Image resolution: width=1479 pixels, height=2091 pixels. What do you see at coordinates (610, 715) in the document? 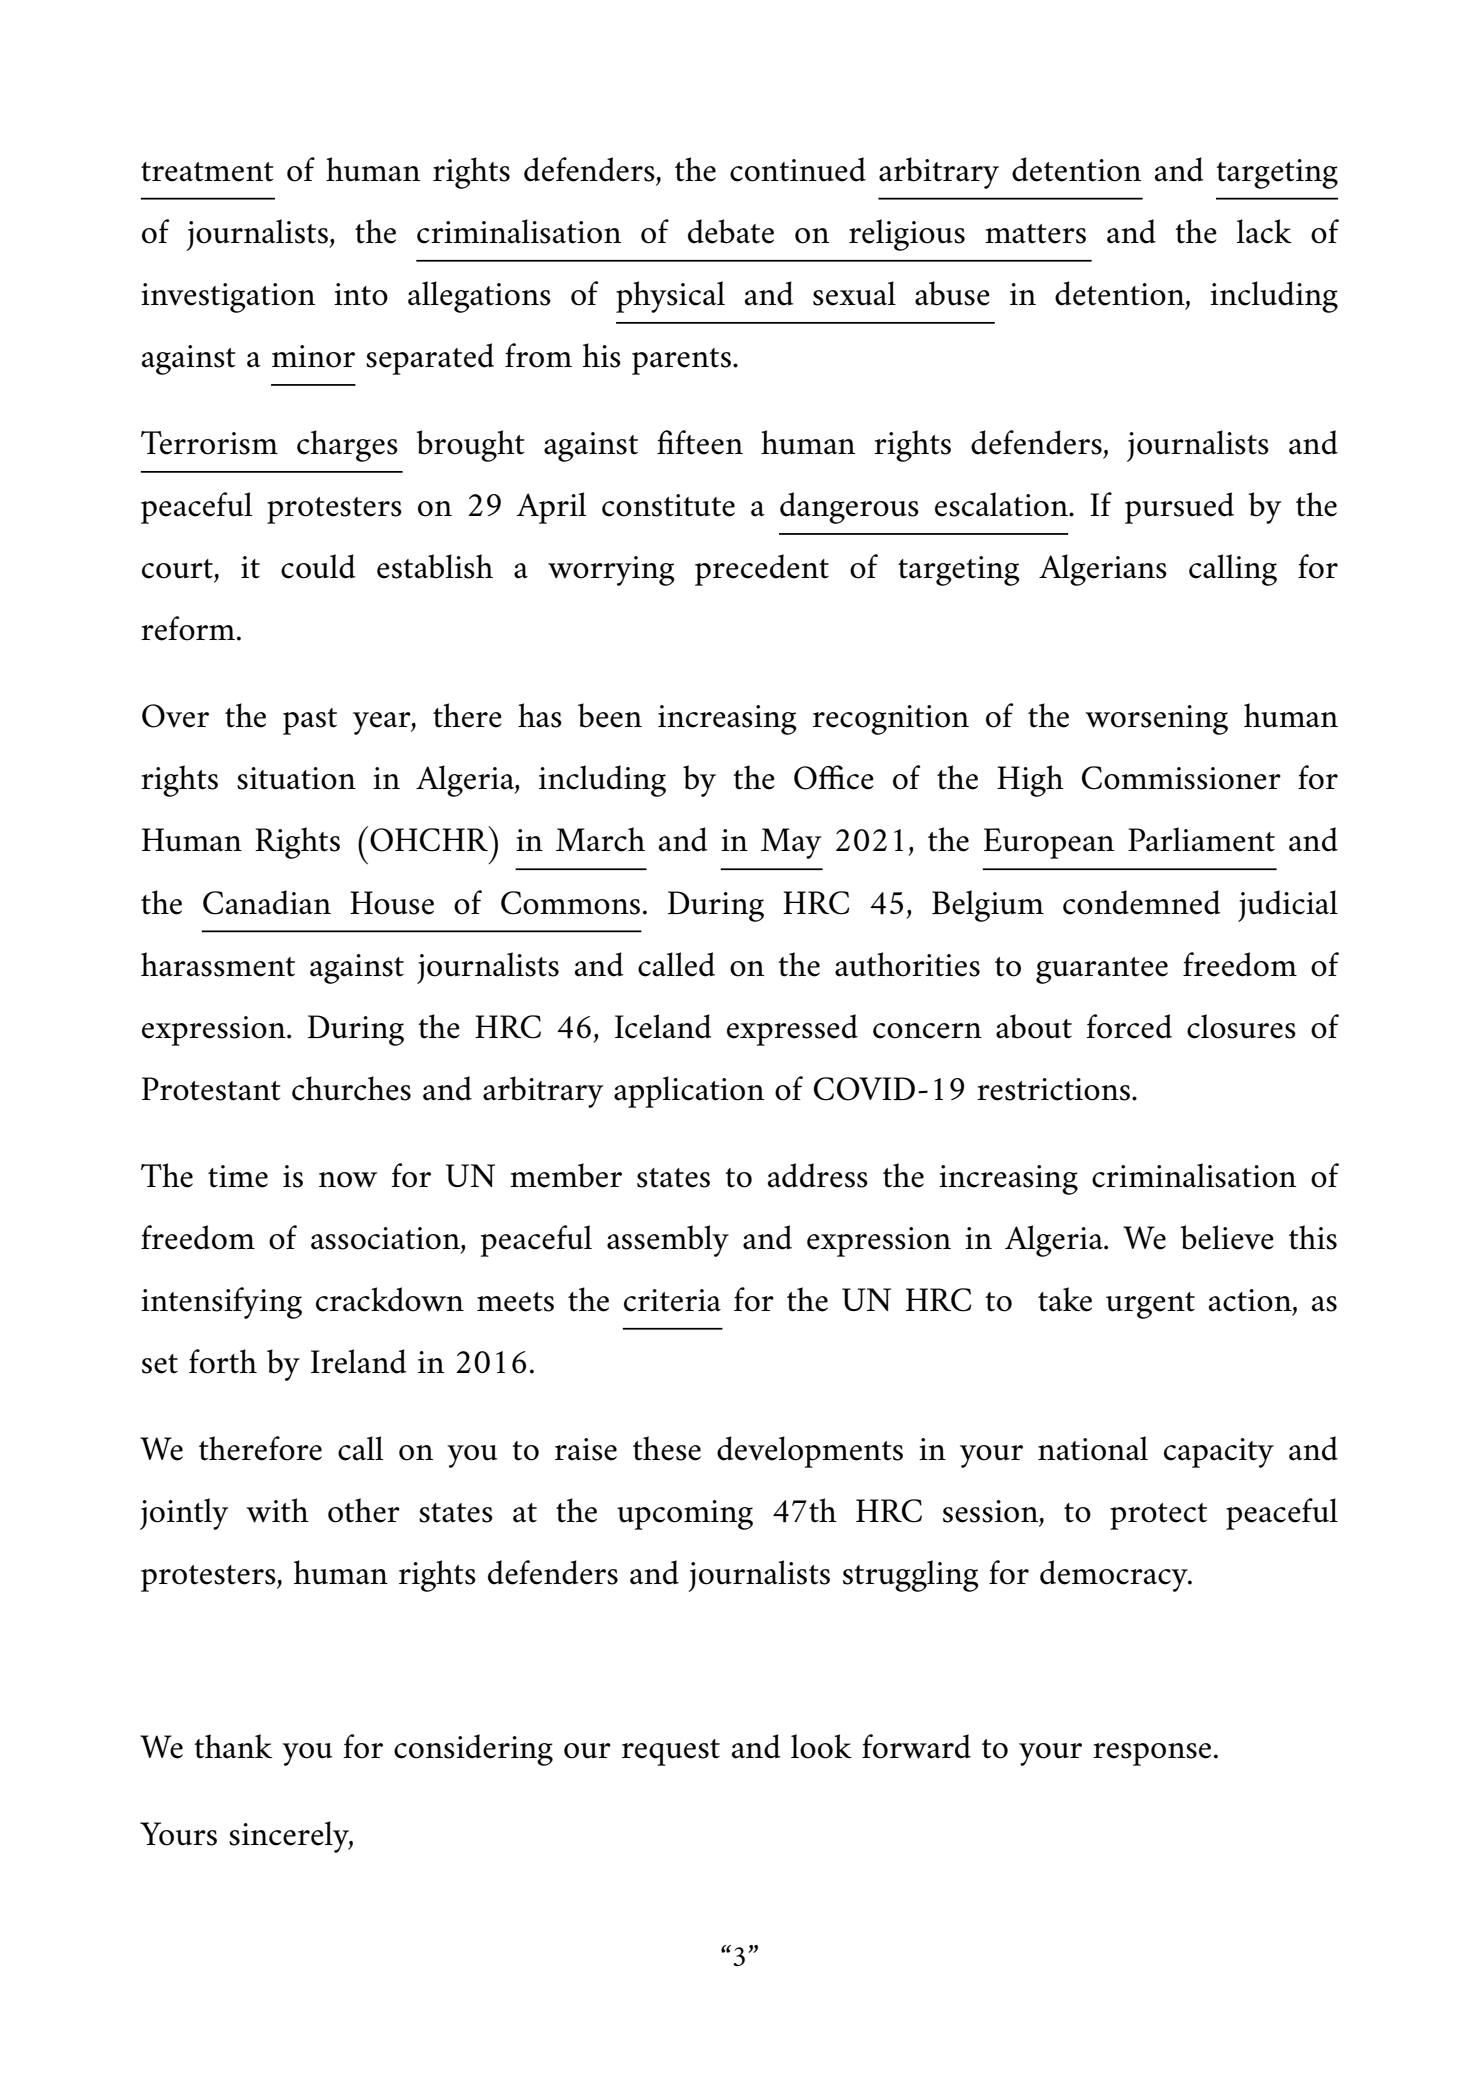
I see `been` at bounding box center [610, 715].
